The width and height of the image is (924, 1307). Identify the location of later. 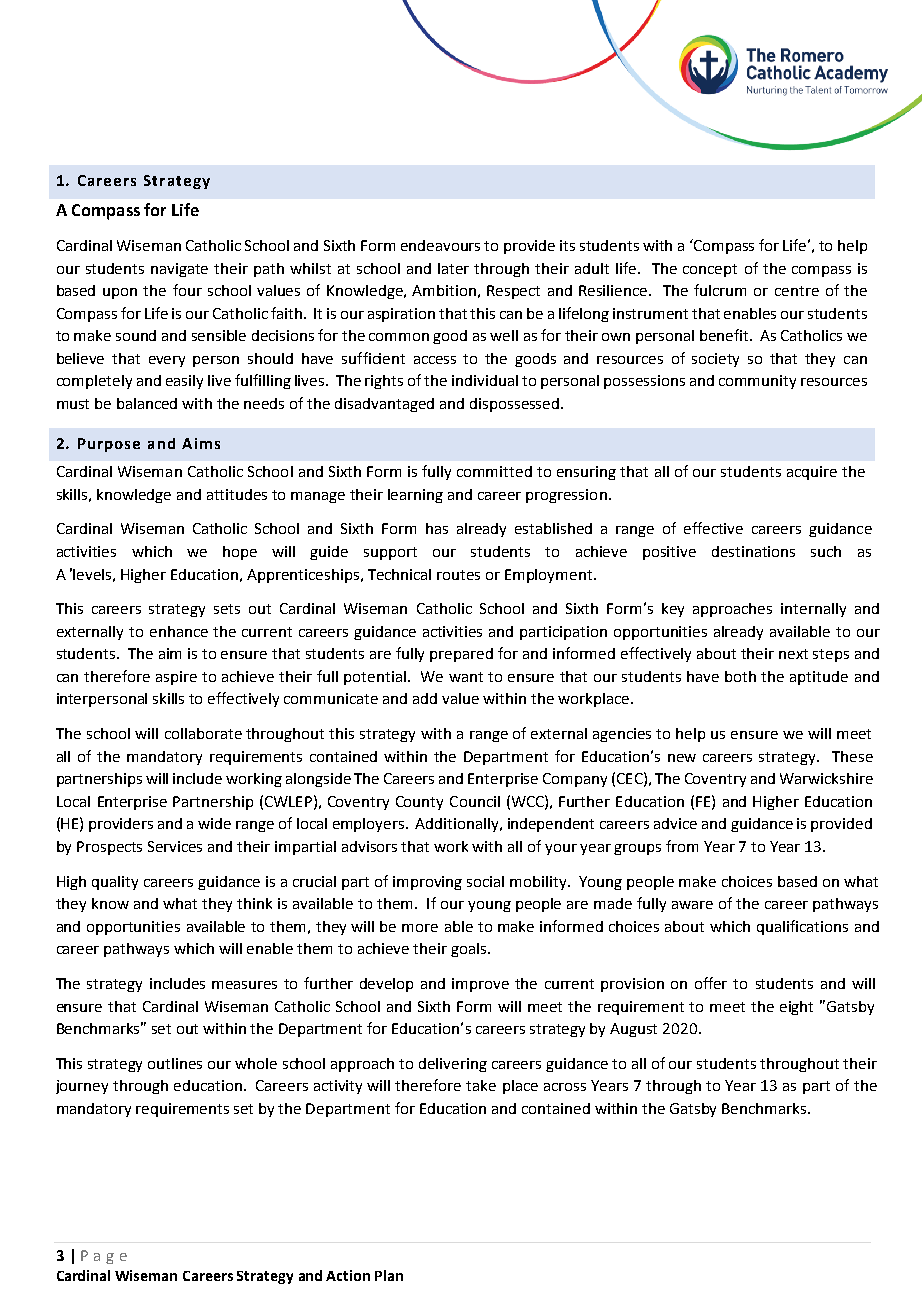
(453, 268).
